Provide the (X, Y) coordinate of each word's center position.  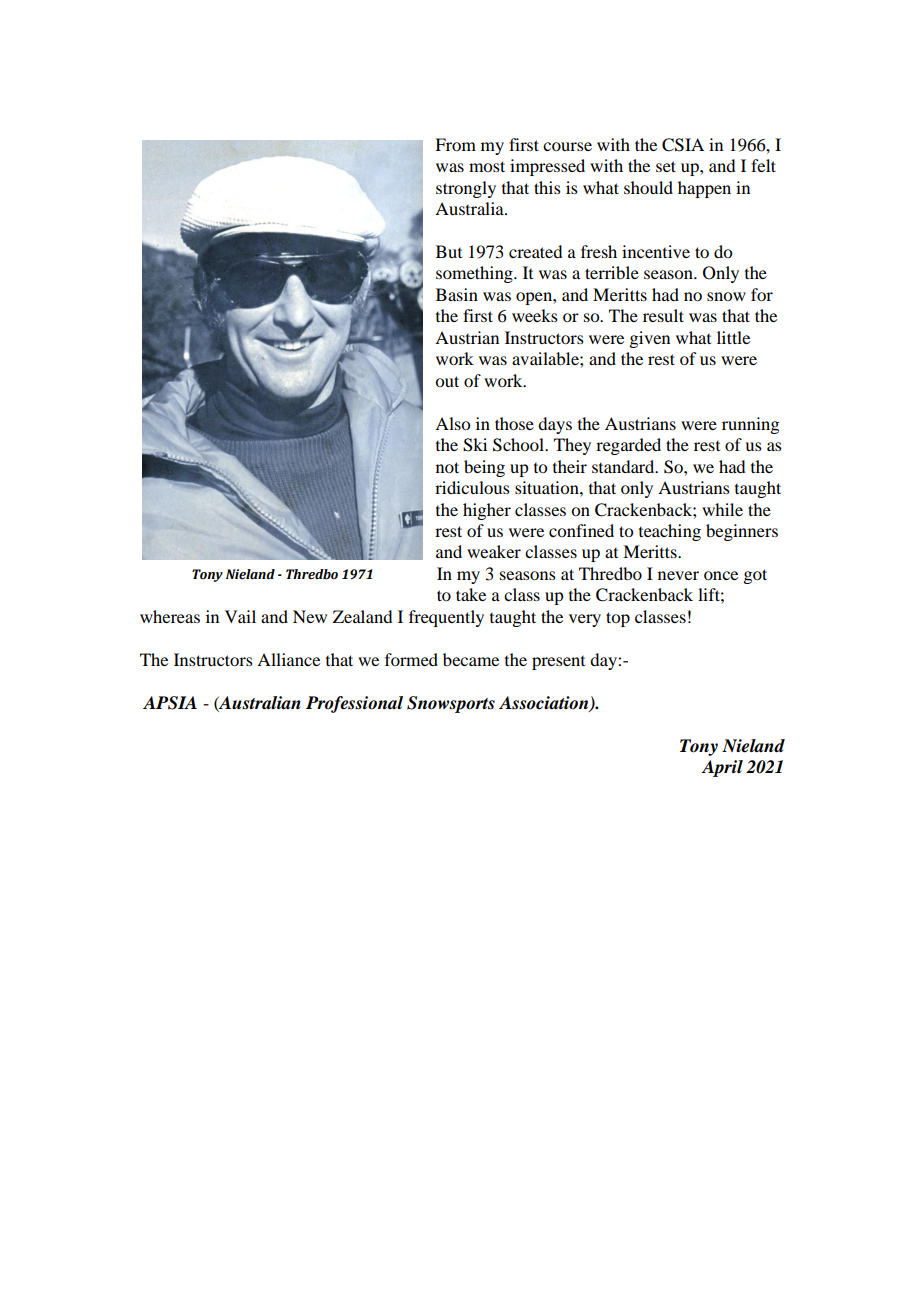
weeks (535, 315)
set (666, 166)
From (455, 144)
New (310, 616)
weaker (494, 551)
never (678, 575)
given (649, 339)
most (487, 166)
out (447, 381)
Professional (354, 704)
